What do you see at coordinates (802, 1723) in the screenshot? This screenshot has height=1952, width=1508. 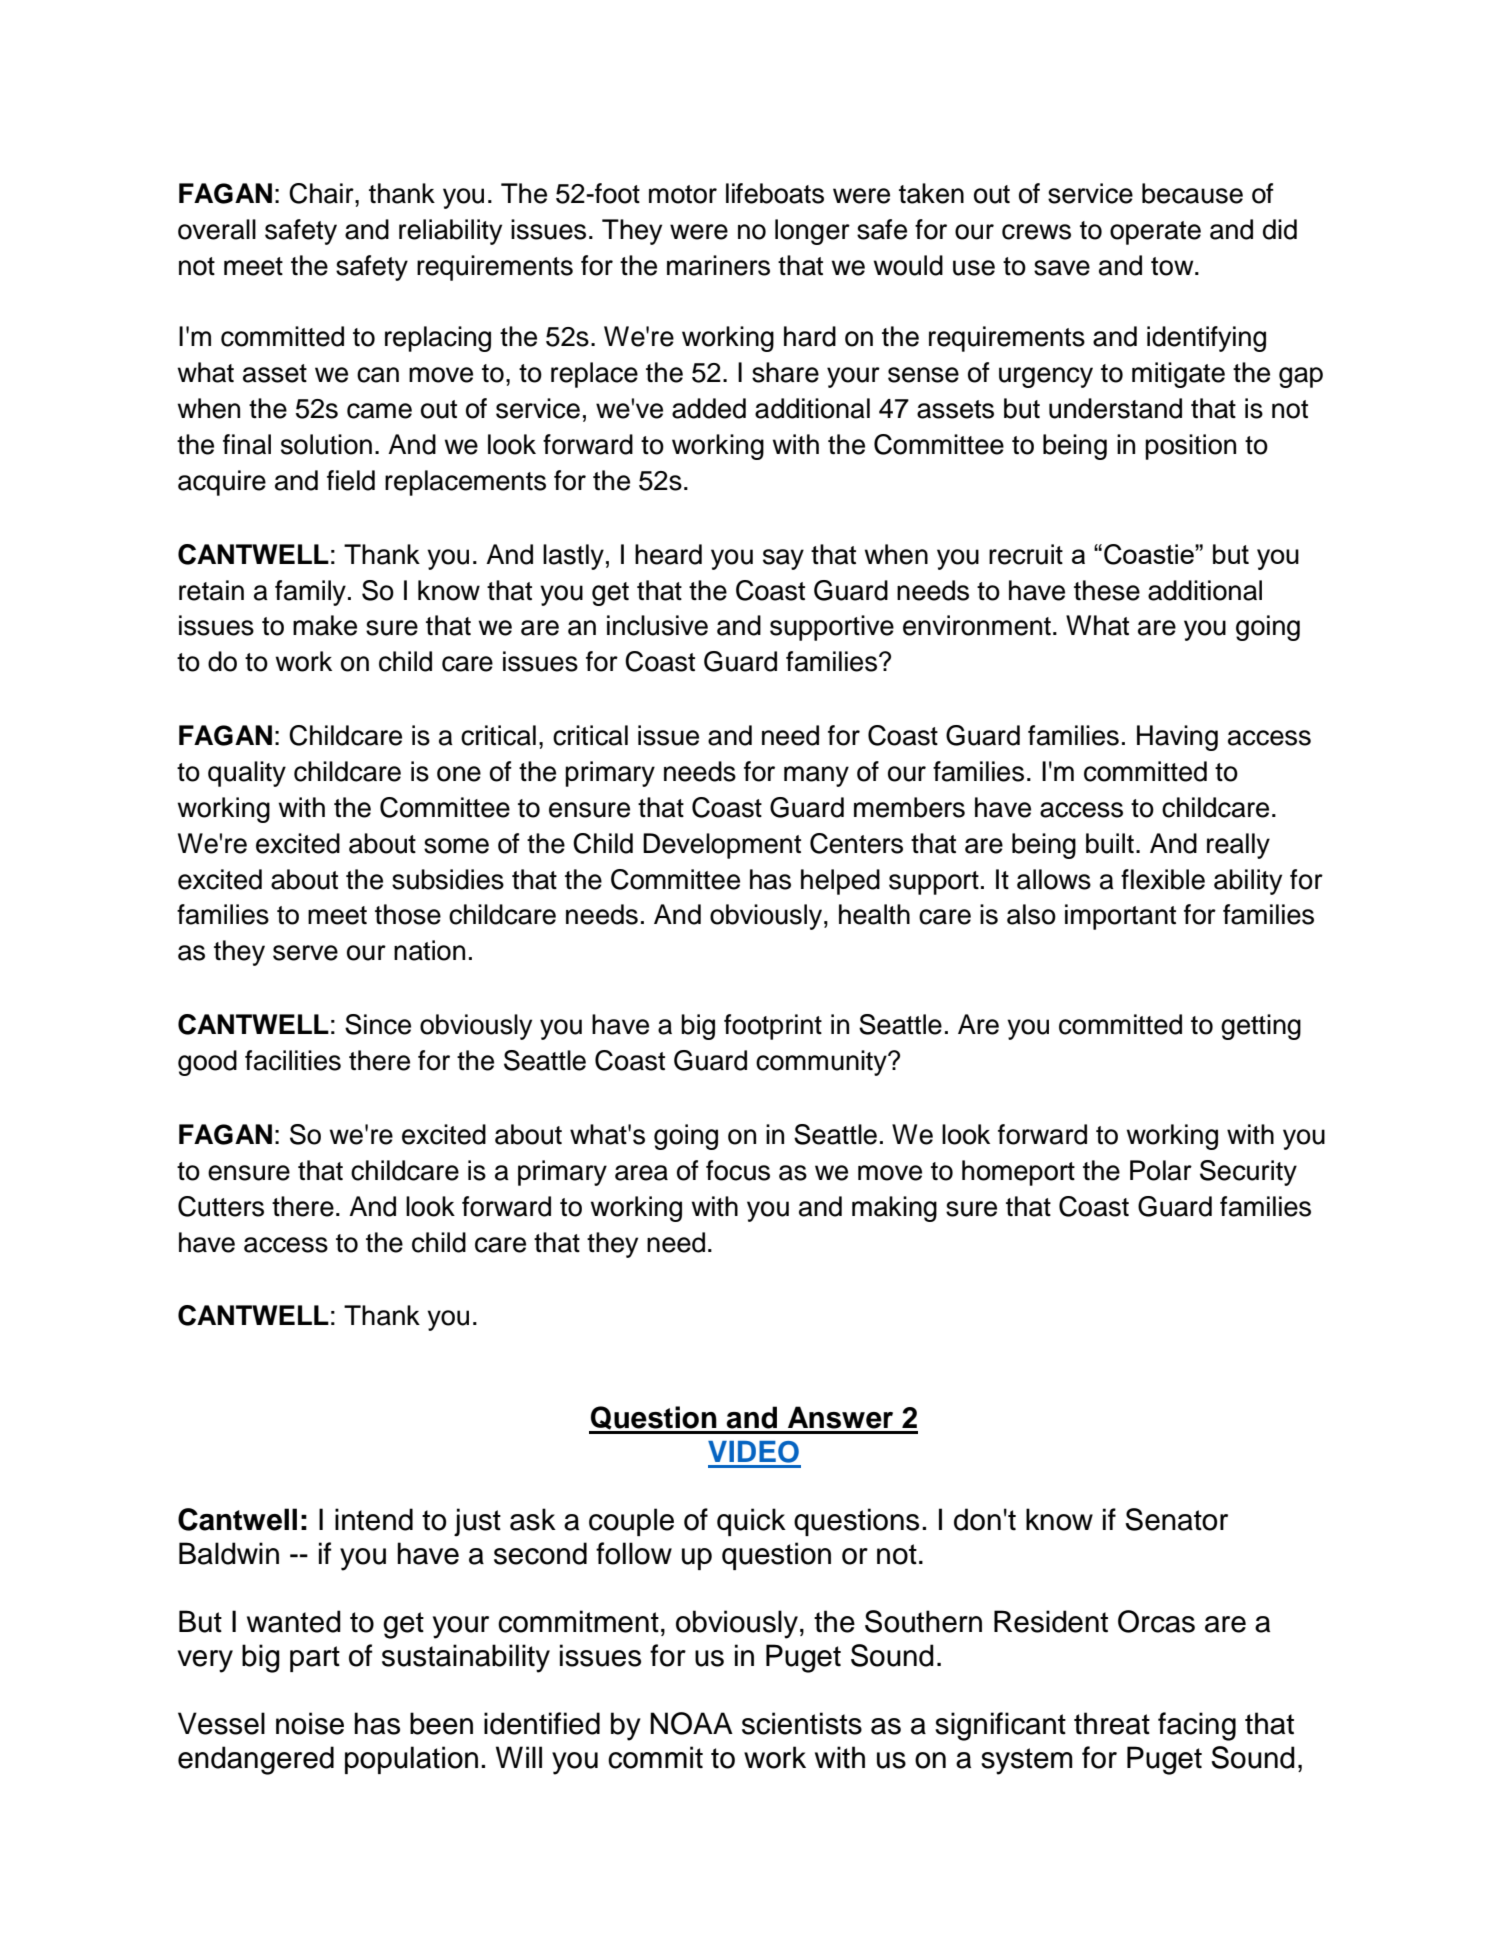 I see `scientists` at bounding box center [802, 1723].
